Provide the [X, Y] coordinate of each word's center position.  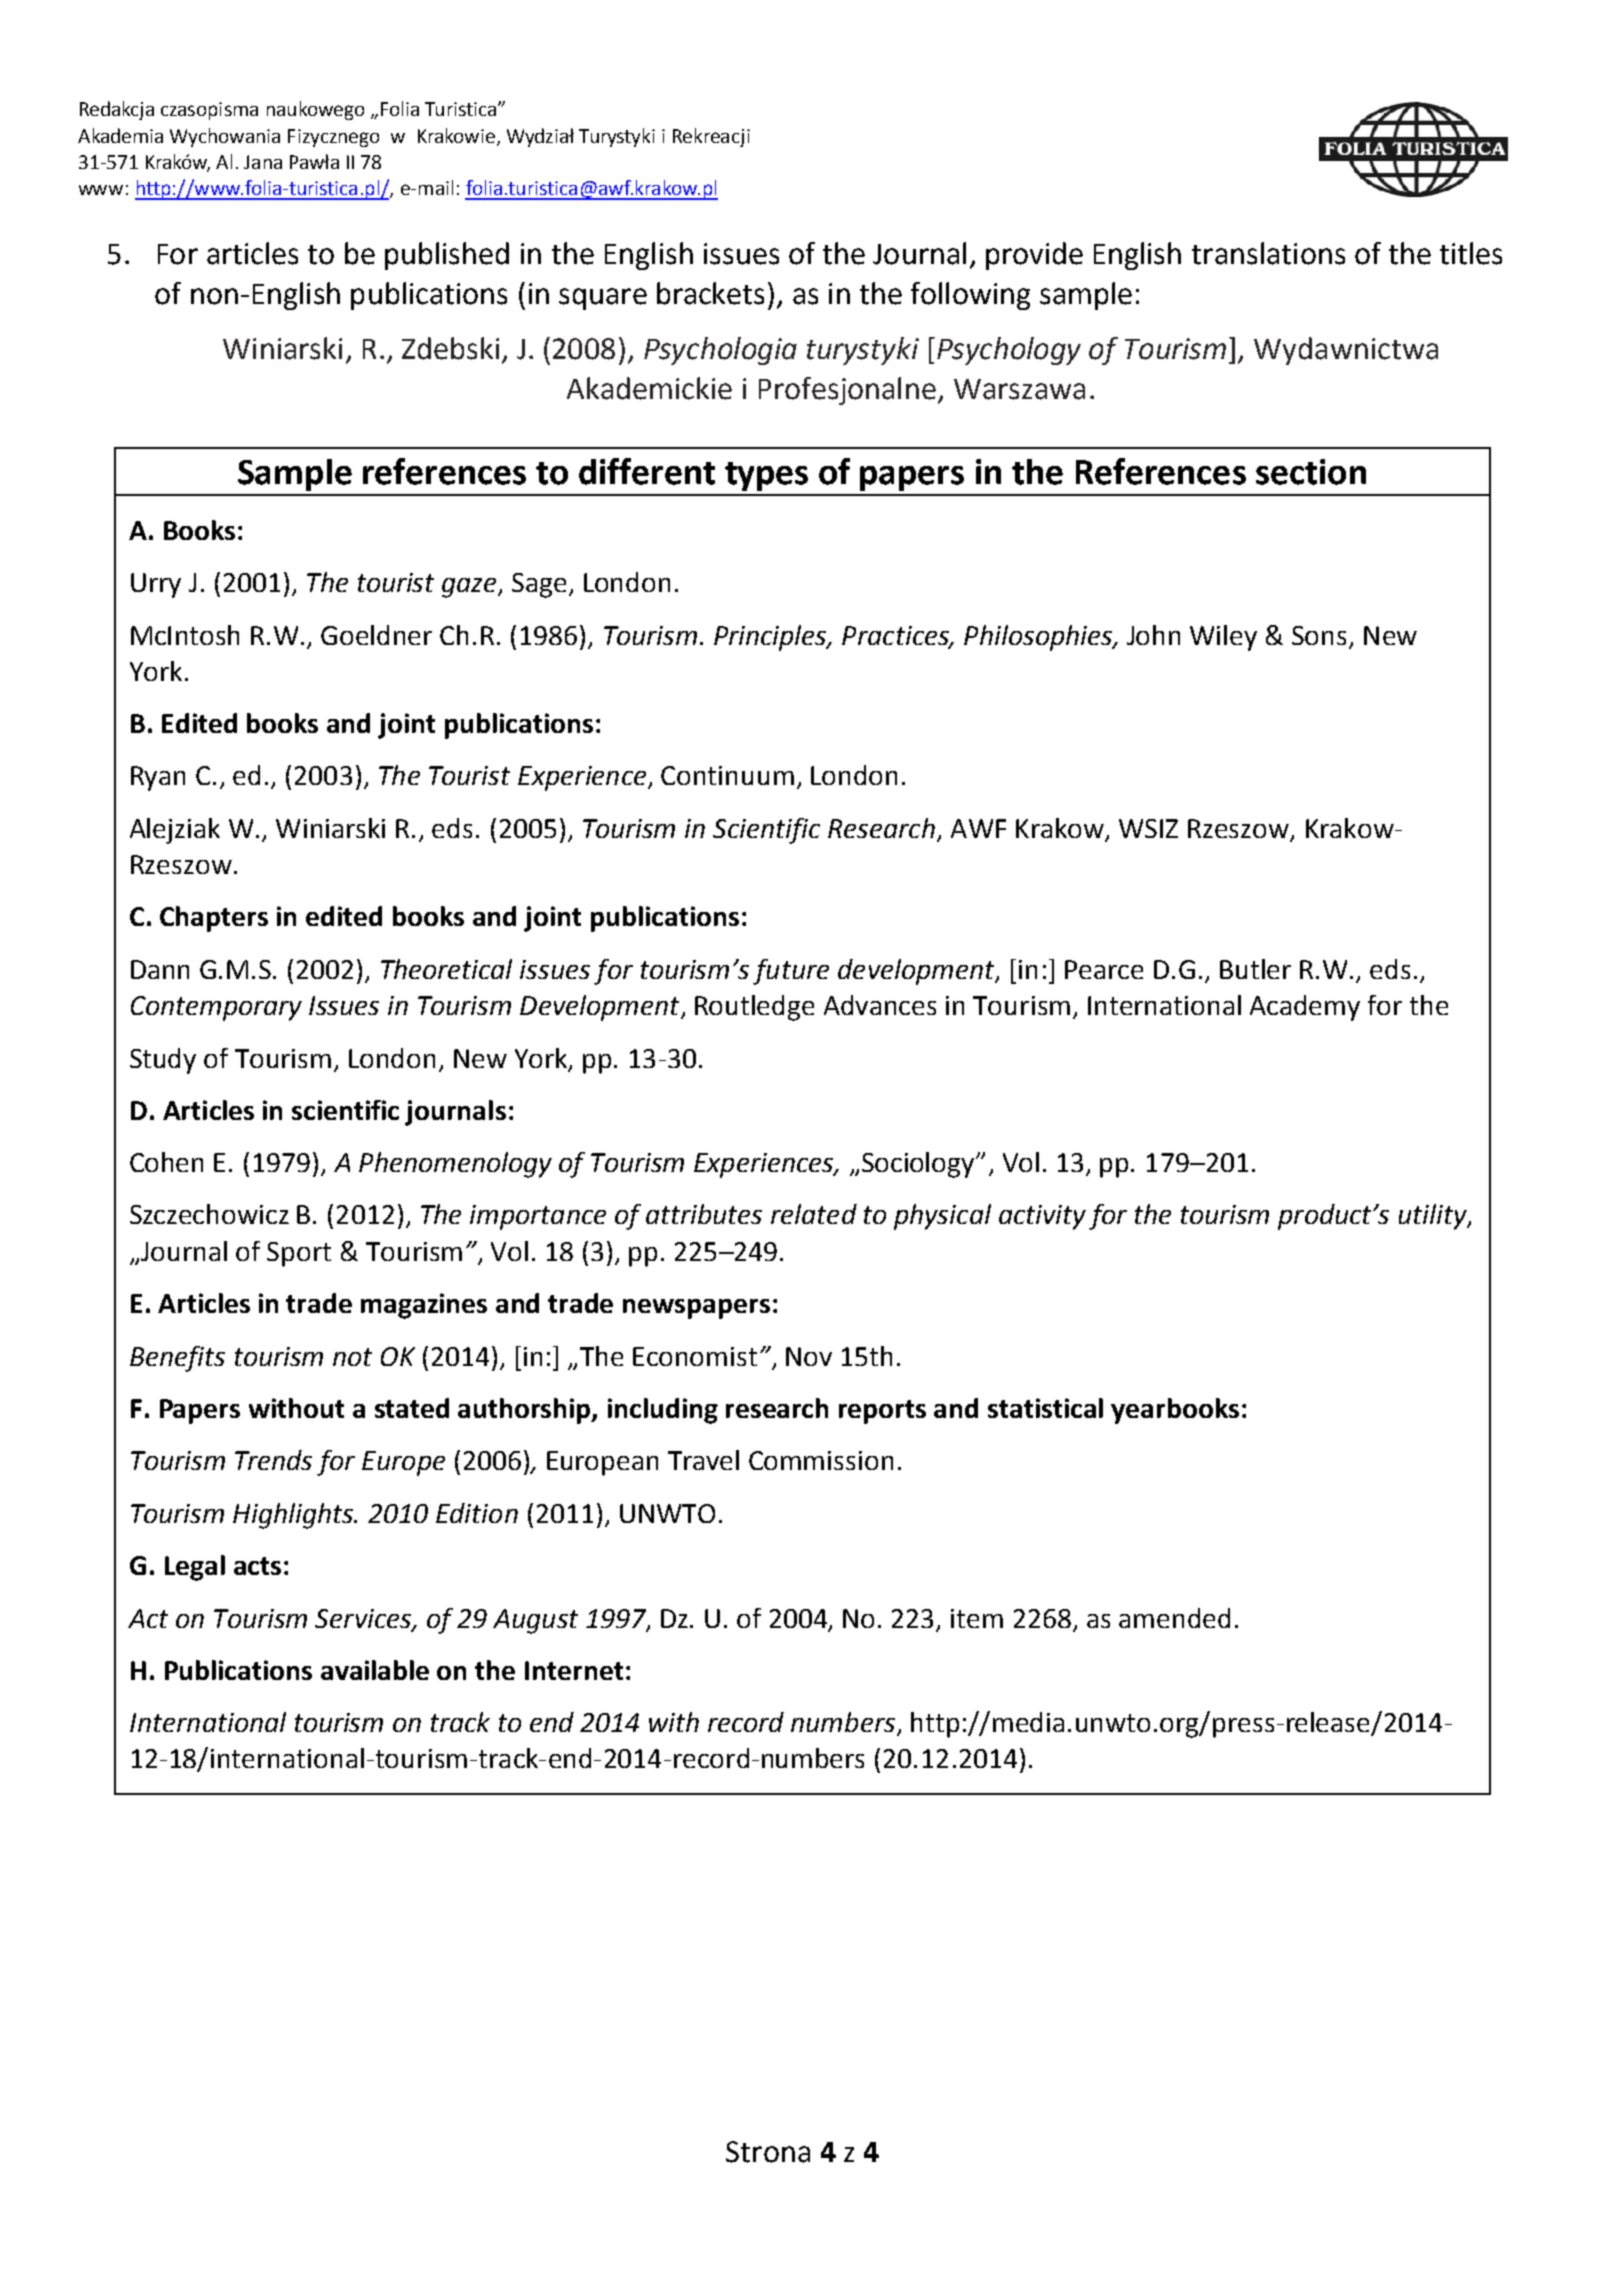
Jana [263, 162]
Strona [768, 2152]
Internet [574, 1670]
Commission [821, 1460]
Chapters [214, 919]
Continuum [727, 775]
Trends [273, 1460]
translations [1268, 253]
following [970, 296]
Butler [1255, 969]
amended [1174, 1618]
